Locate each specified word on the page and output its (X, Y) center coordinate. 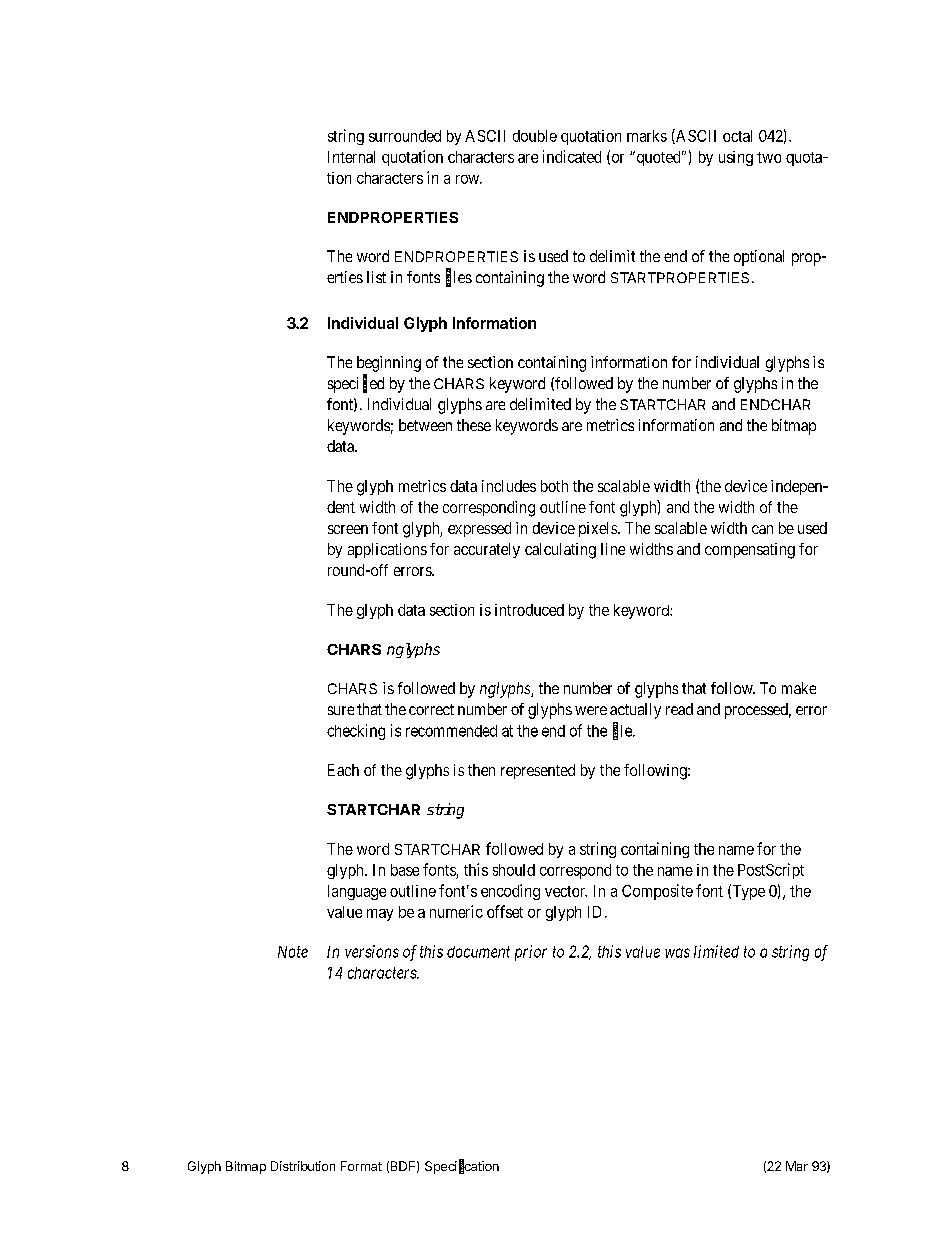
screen (348, 529)
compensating (750, 551)
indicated (572, 156)
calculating (560, 551)
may (380, 915)
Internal (351, 157)
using (736, 158)
